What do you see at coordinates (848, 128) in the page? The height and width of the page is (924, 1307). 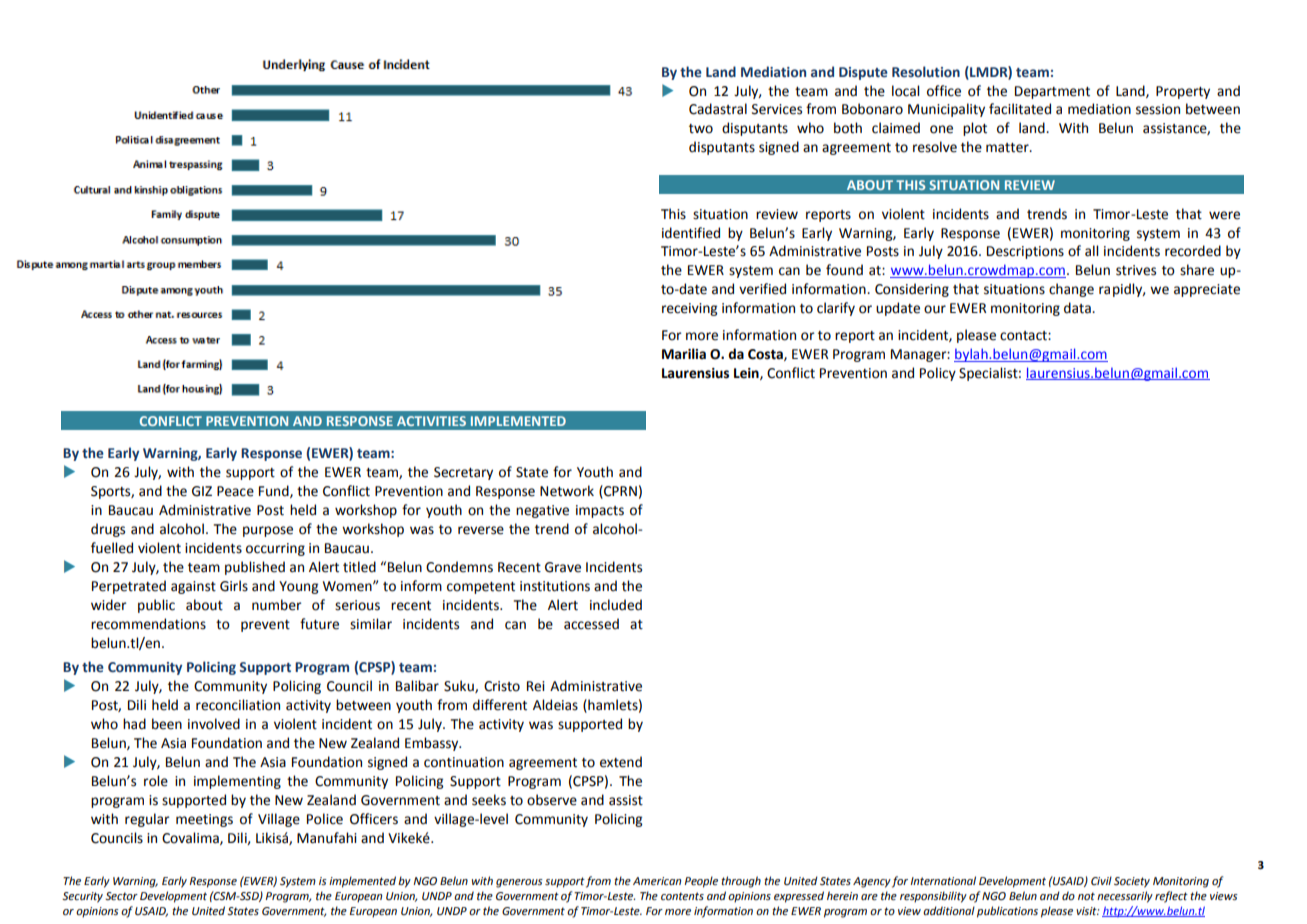 I see `both` at bounding box center [848, 128].
